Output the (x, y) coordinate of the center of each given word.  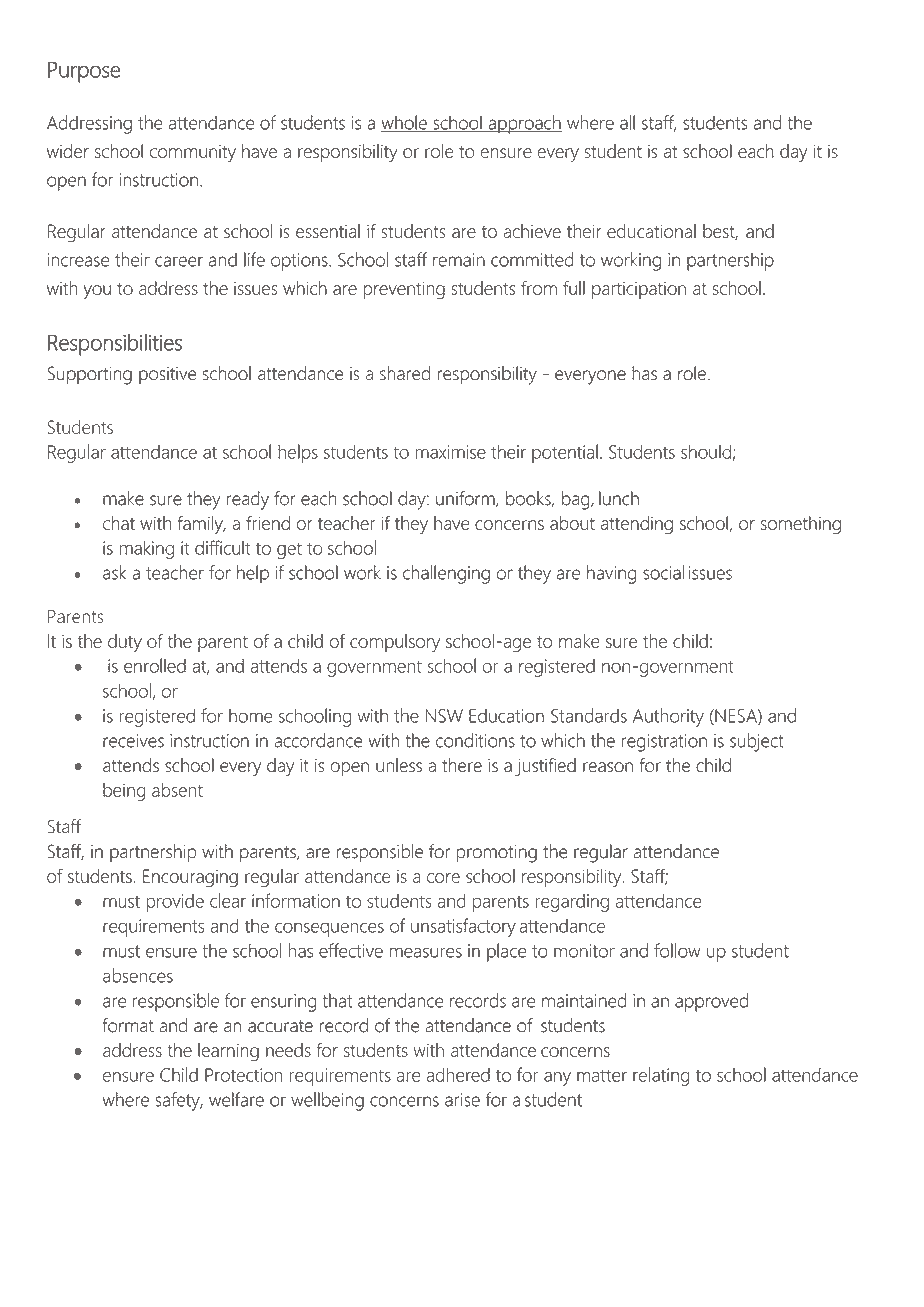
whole (405, 123)
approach (524, 124)
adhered (458, 1074)
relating (661, 1076)
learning (228, 1052)
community (193, 154)
